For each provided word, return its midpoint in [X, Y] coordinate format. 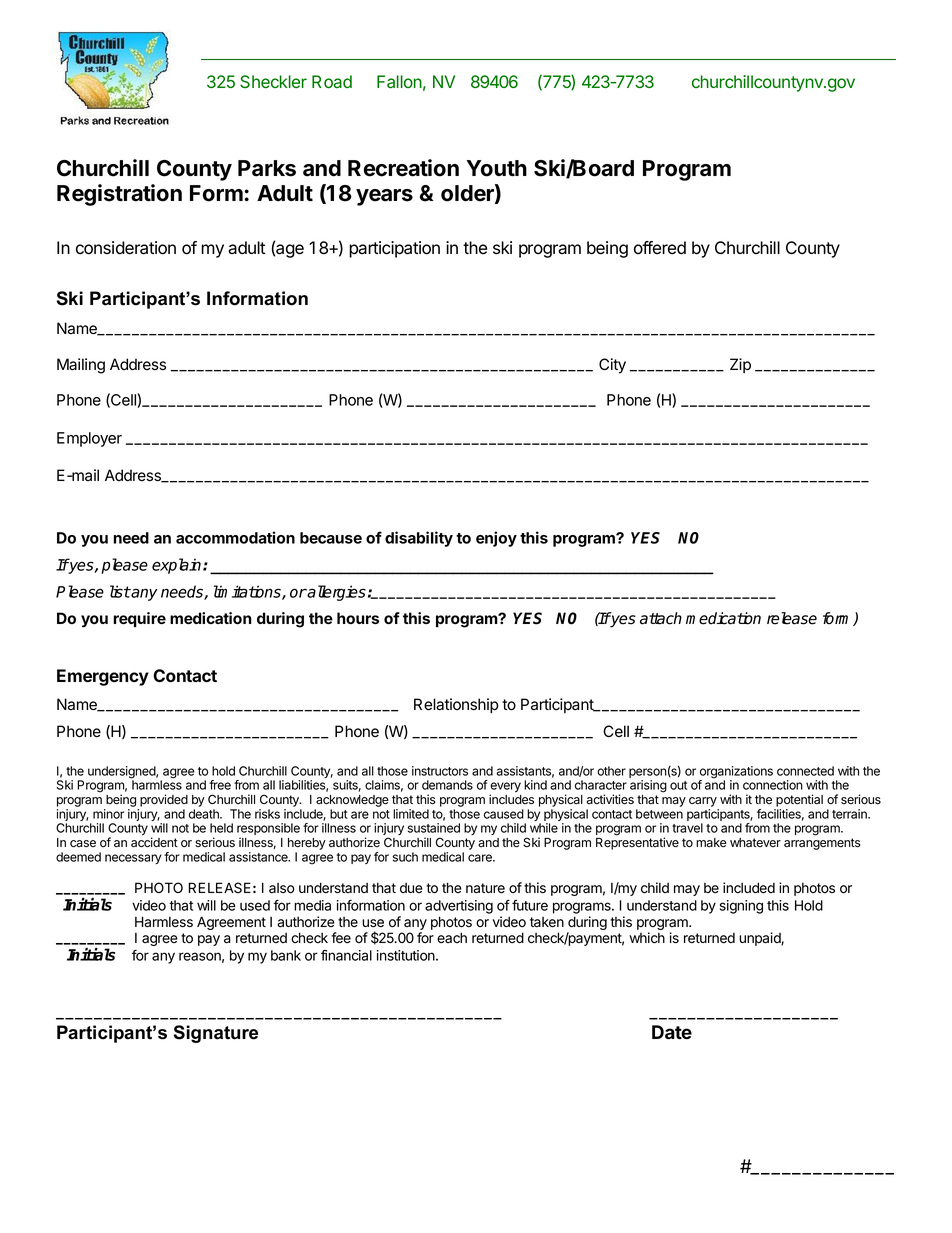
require [139, 620]
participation [394, 249]
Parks [267, 168]
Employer [89, 439]
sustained [434, 828]
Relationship [456, 706]
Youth [496, 168]
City [612, 366]
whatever [755, 843]
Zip [740, 365]
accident [154, 842]
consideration [126, 248]
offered [660, 248]
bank [286, 955]
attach [661, 618]
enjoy [496, 539]
